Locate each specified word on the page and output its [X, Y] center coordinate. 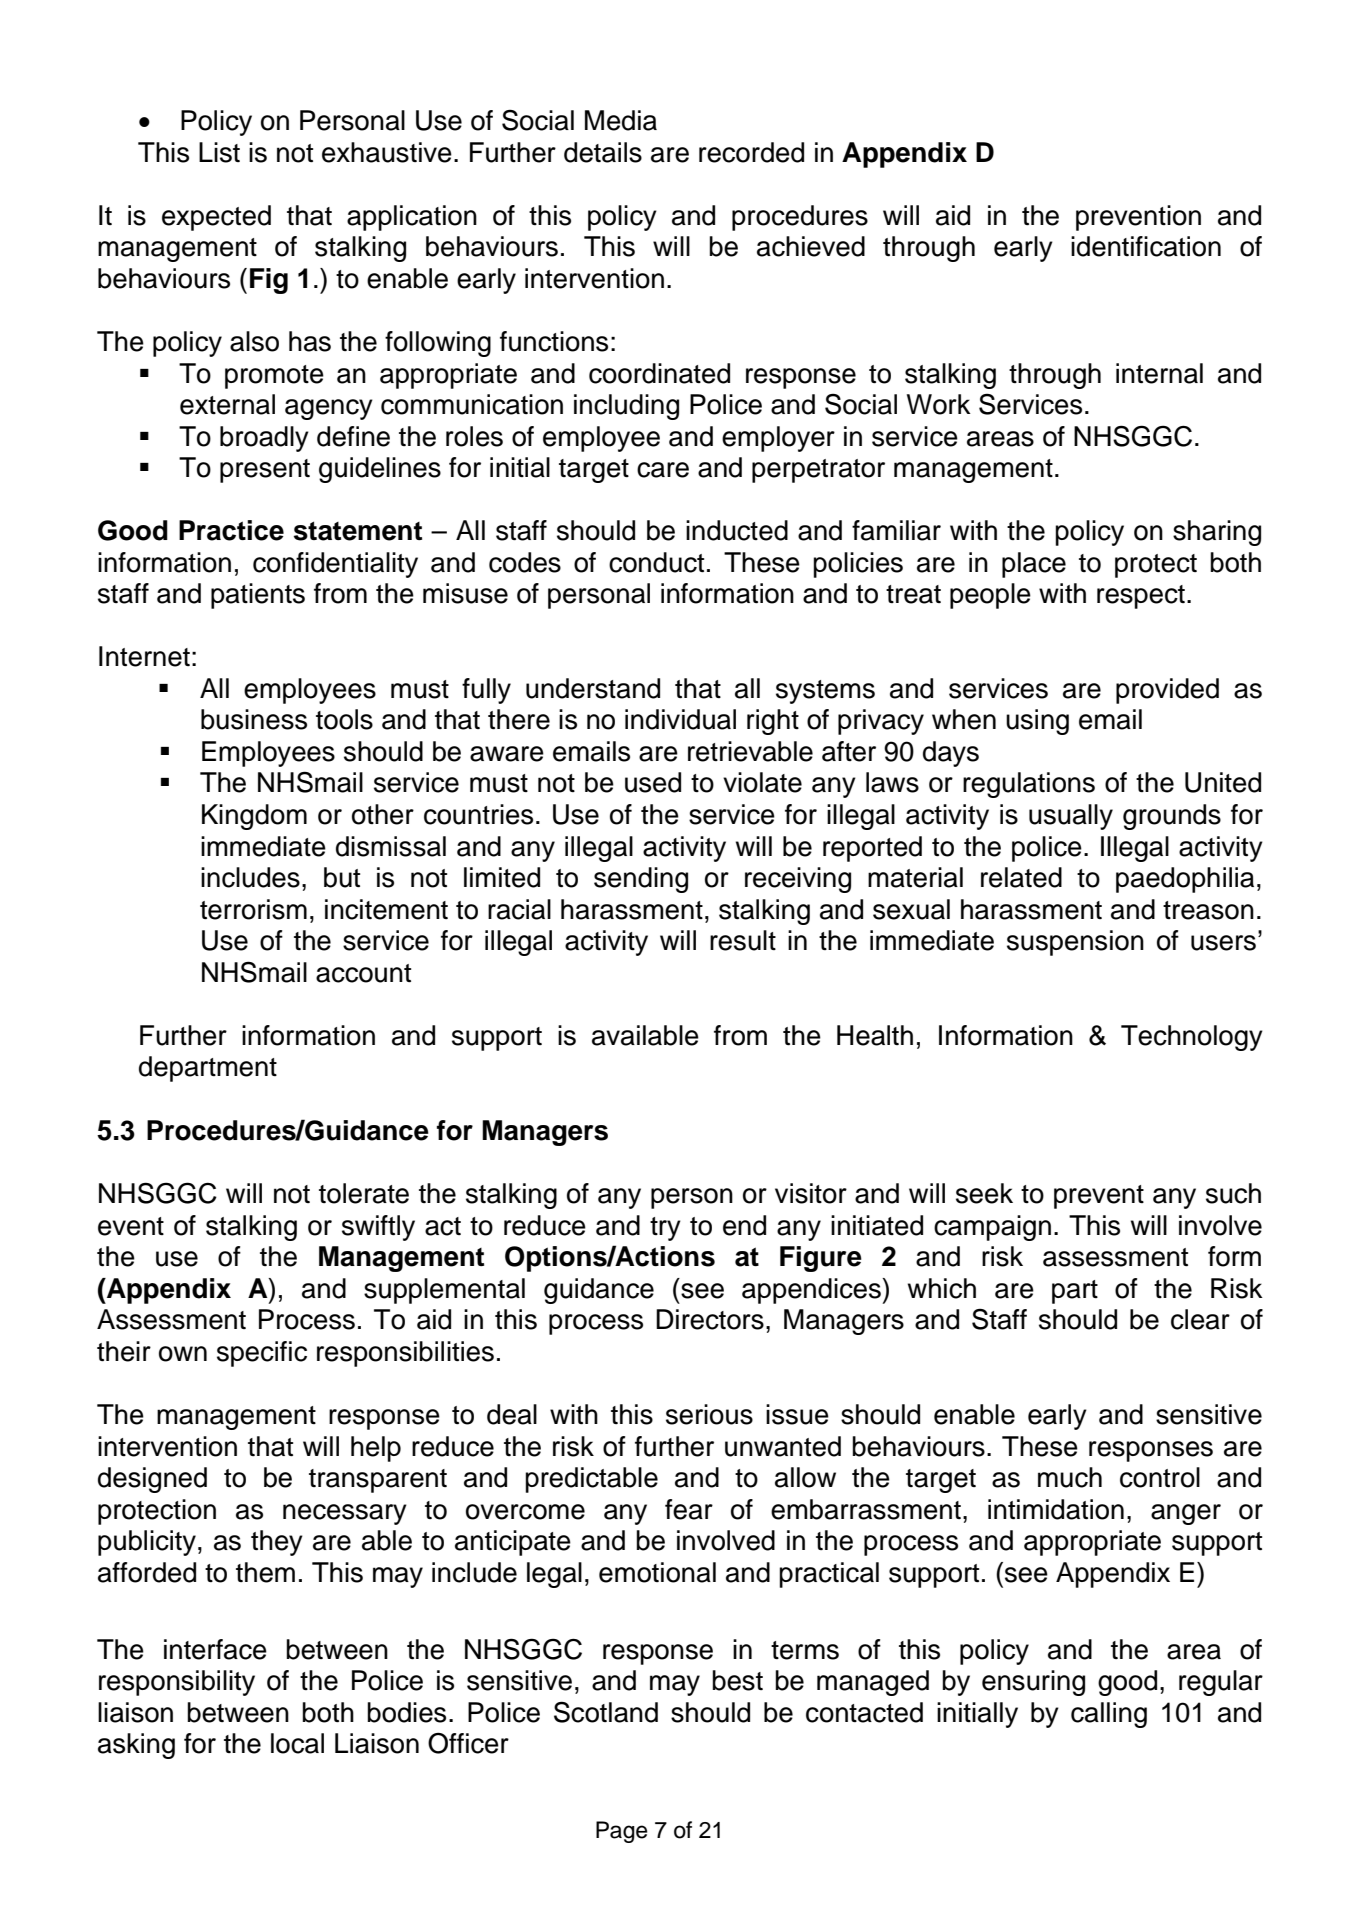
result [743, 940]
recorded [751, 152]
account [363, 973]
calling [1109, 1715]
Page [621, 1832]
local [297, 1743]
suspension [1075, 943]
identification [1146, 246]
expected [216, 218]
